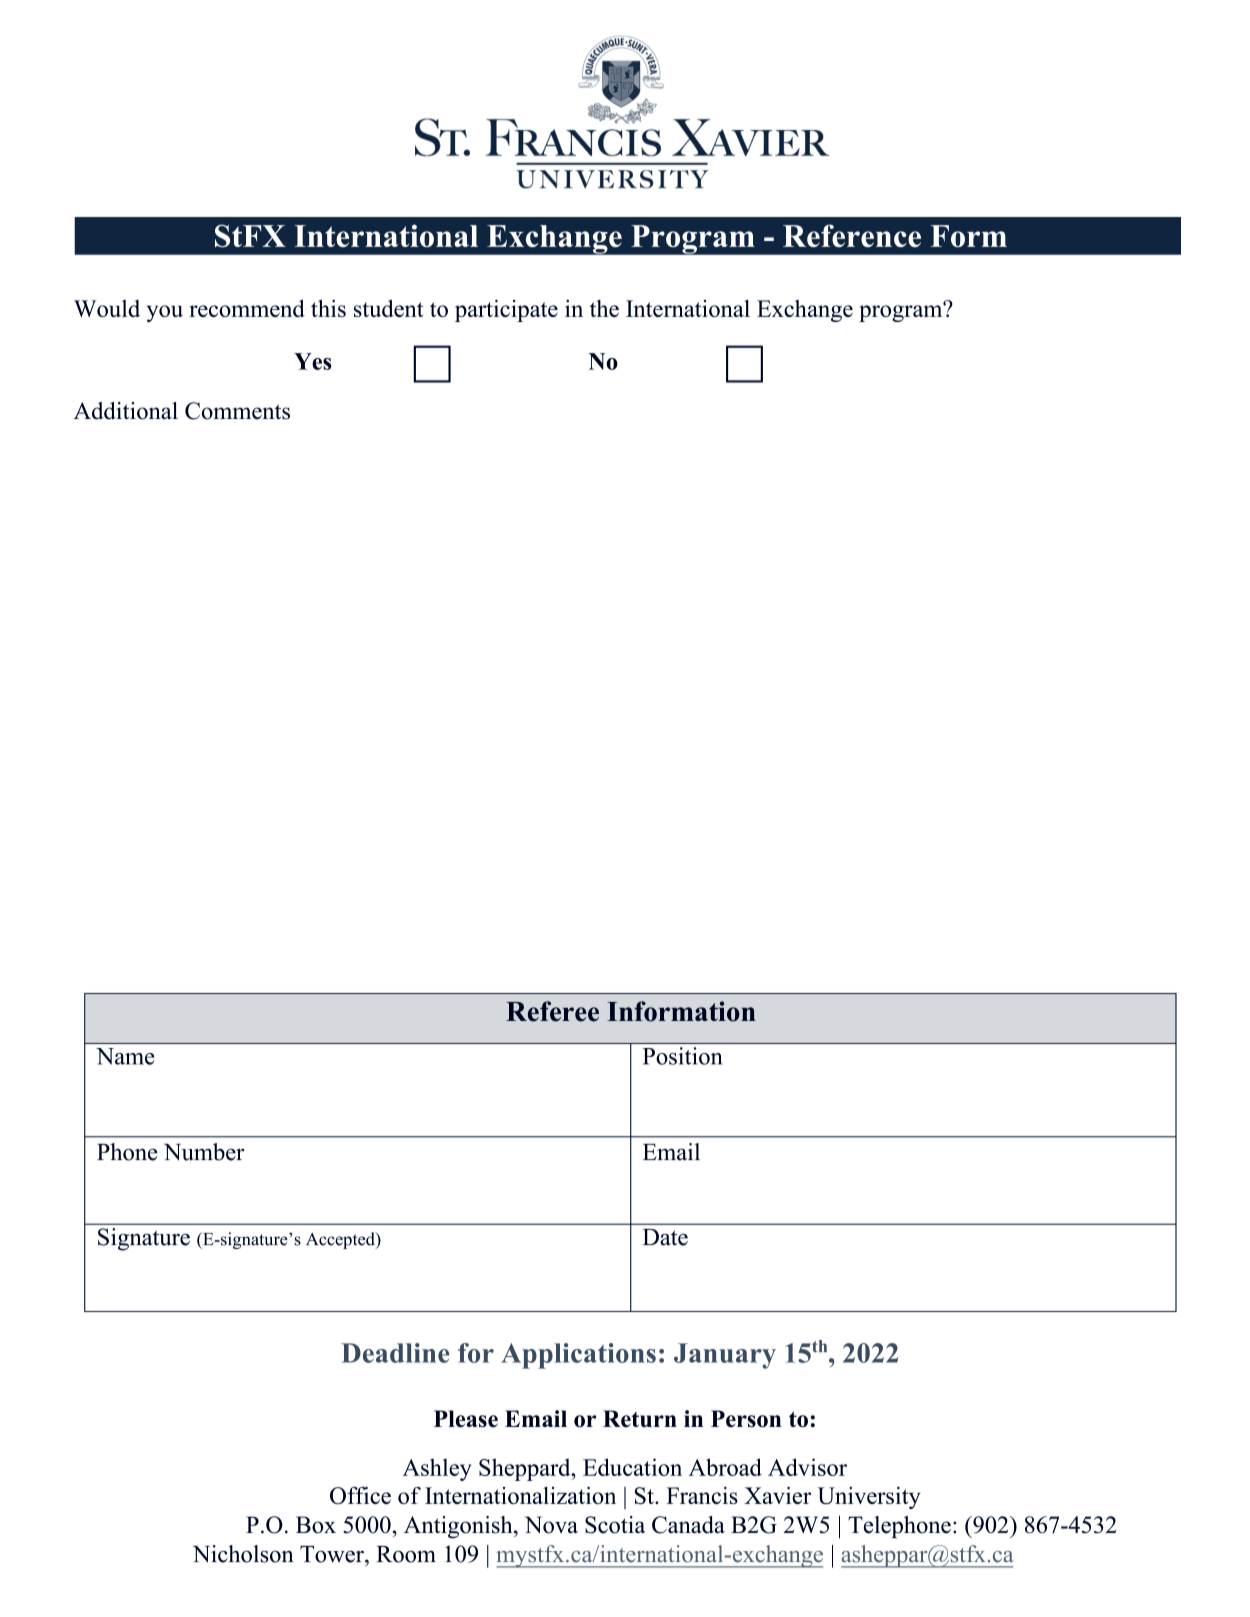 This image has height=1617, width=1250. Describe the element at coordinates (237, 411) in the image. I see `Comments` at that location.
